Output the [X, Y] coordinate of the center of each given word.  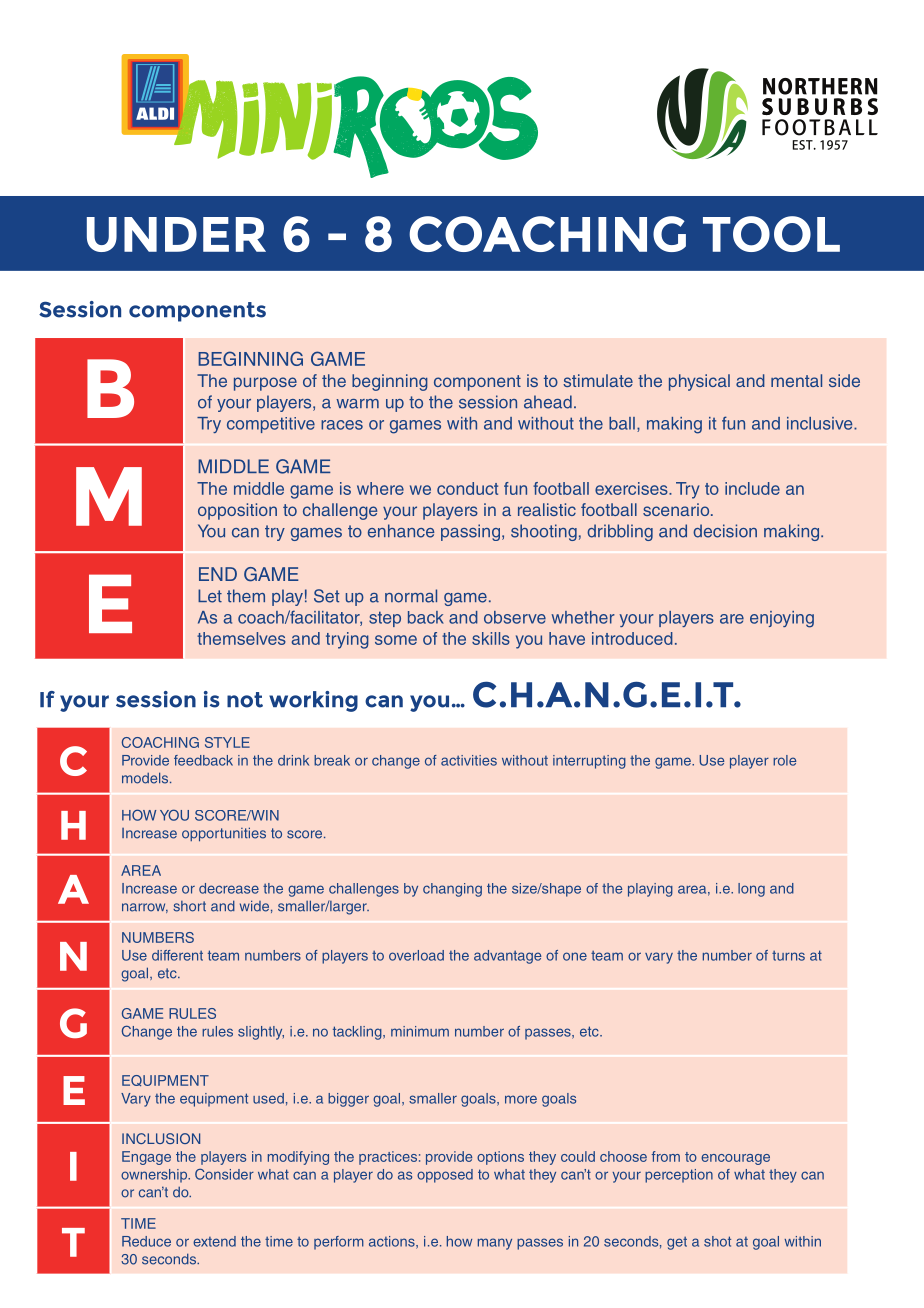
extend [214, 1241]
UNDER [176, 234]
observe [515, 617]
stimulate [598, 380]
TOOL [771, 234]
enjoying [782, 619]
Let [210, 596]
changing [452, 890]
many [495, 1244]
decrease [229, 888]
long [751, 890]
